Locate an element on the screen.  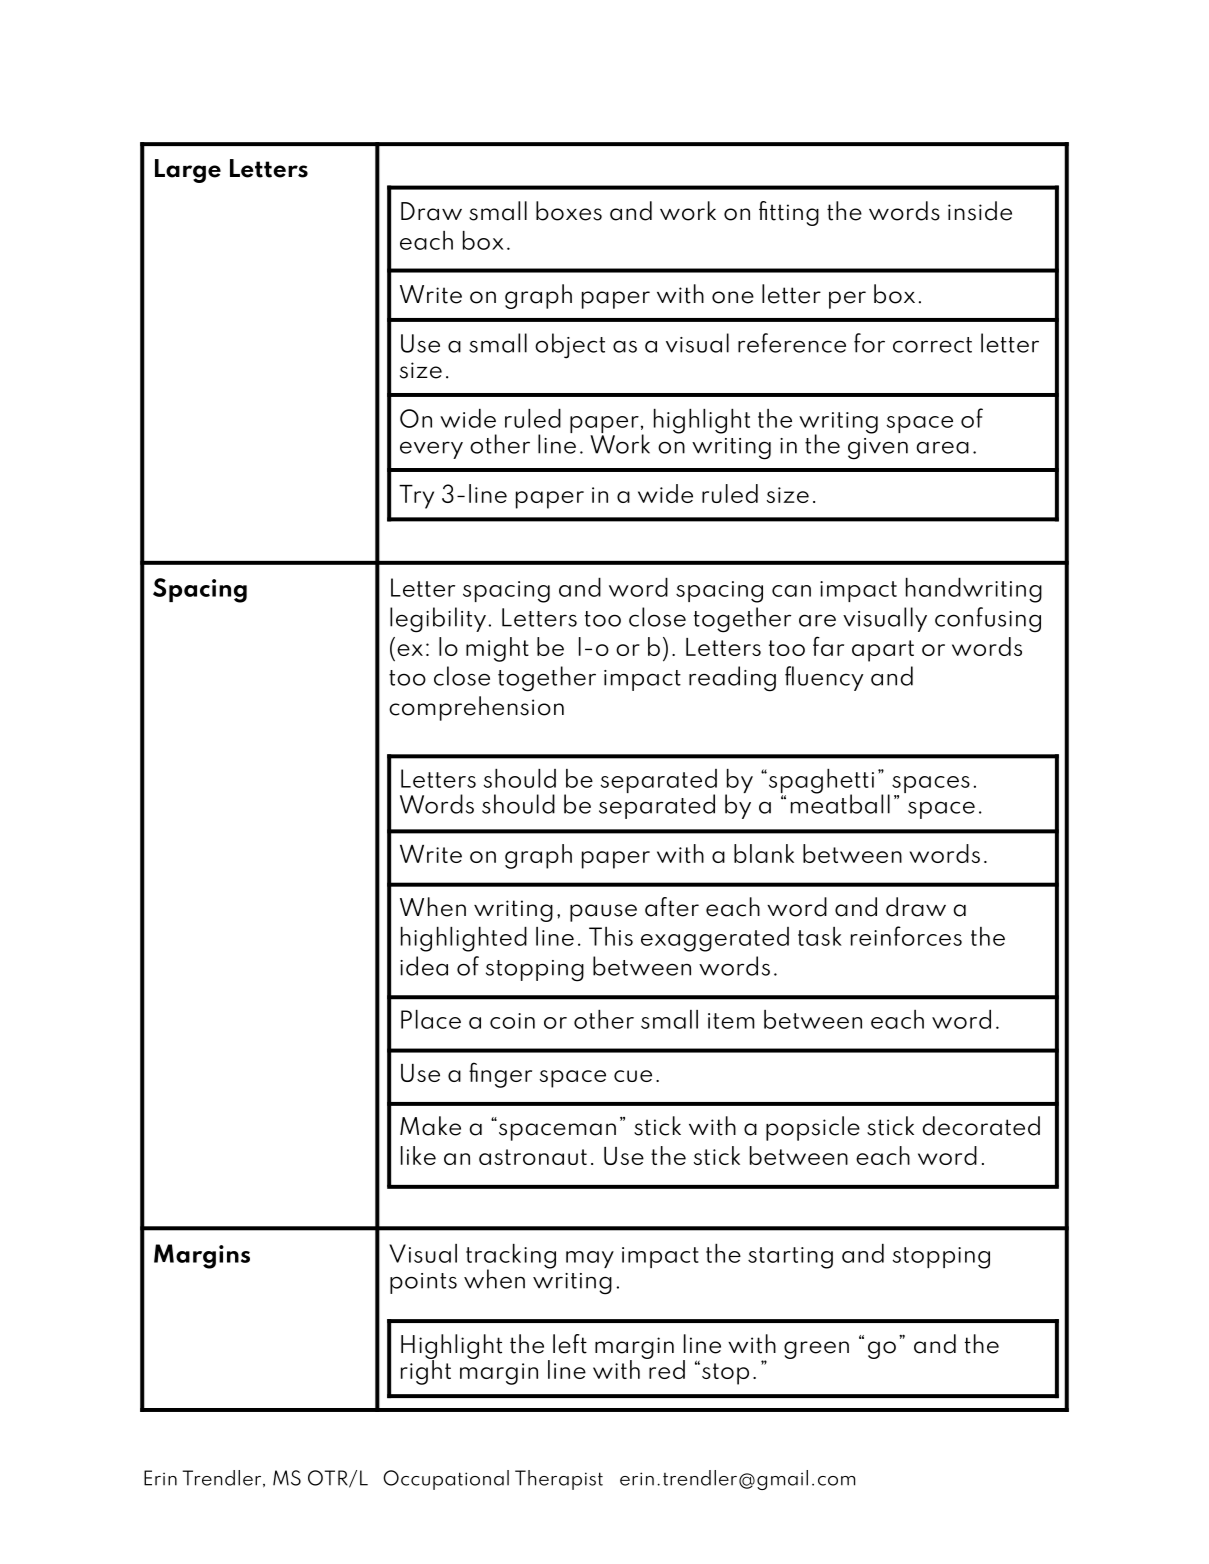
like is located at coordinates (418, 1155).
